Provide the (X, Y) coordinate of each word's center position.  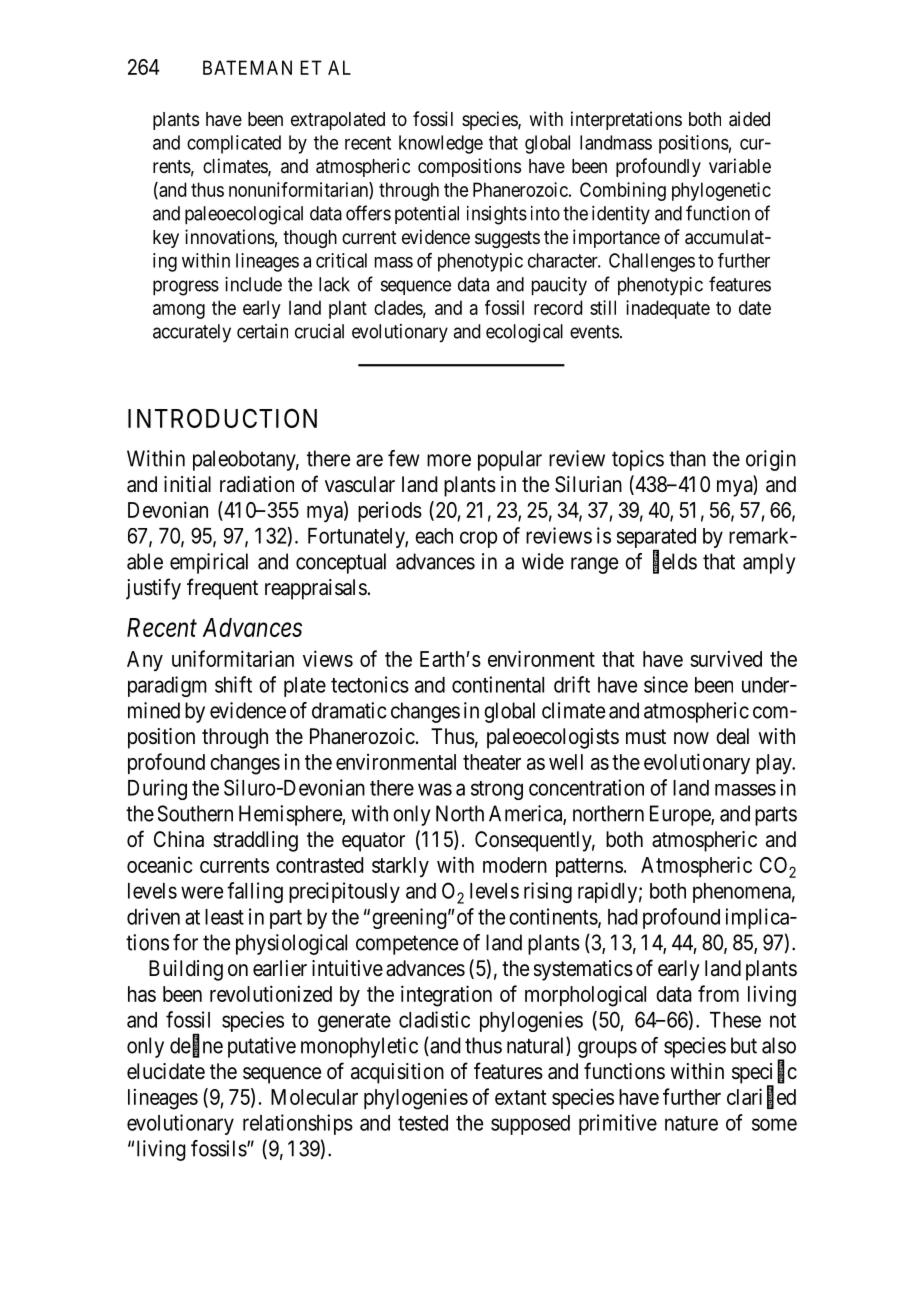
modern (515, 865)
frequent (222, 589)
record (558, 307)
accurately (192, 333)
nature (691, 1123)
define (196, 1046)
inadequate (668, 309)
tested (423, 1123)
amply (769, 563)
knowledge (441, 144)
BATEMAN (247, 67)
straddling (255, 841)
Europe (681, 815)
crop (478, 539)
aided (749, 119)
